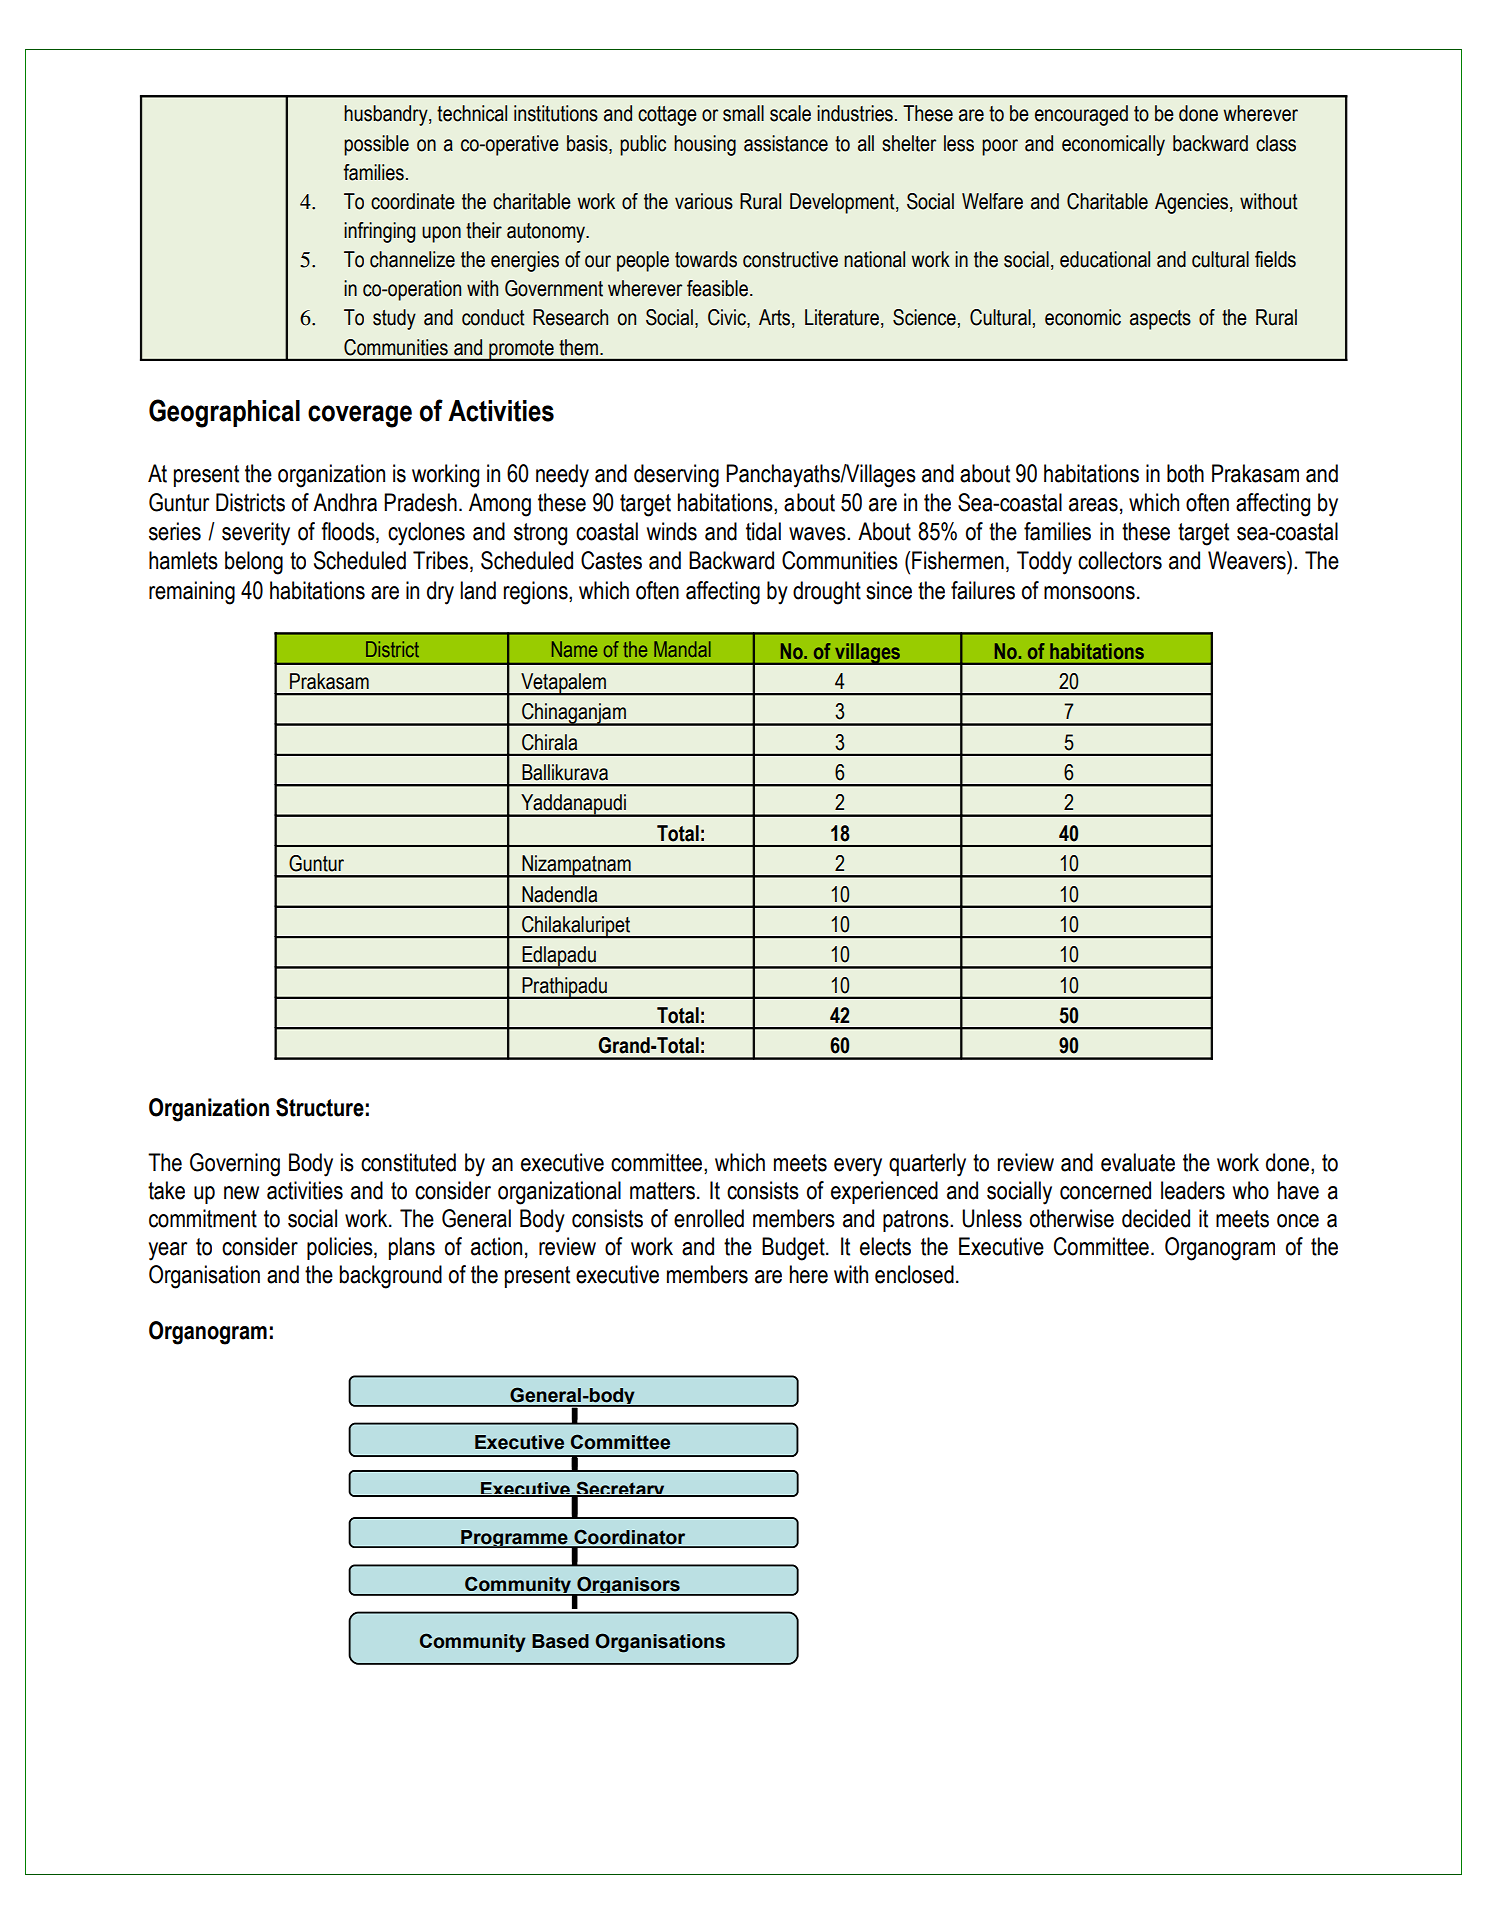  What do you see at coordinates (709, 1218) in the document?
I see `enrolled` at bounding box center [709, 1218].
